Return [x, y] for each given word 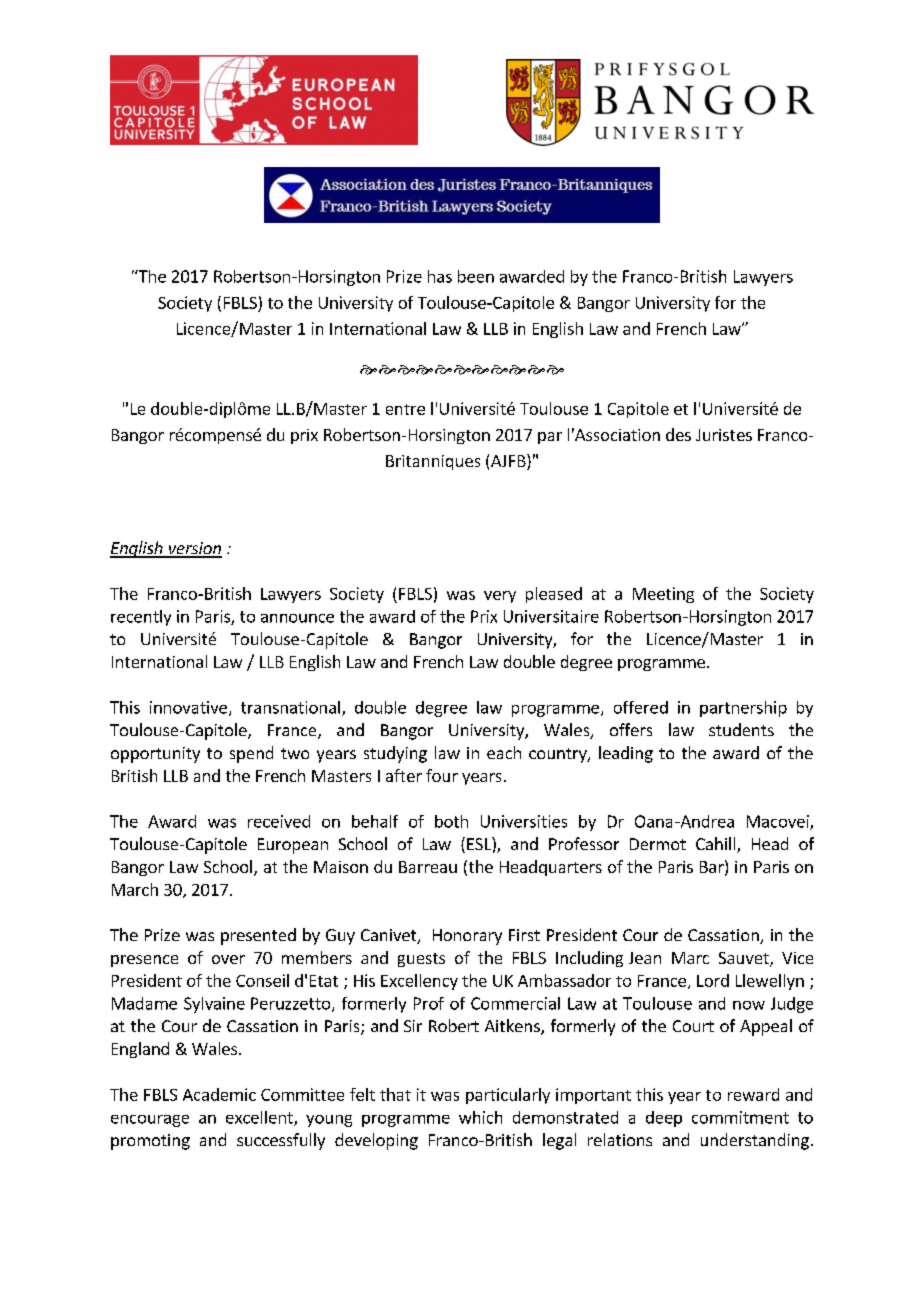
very [500, 597]
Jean [645, 958]
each [504, 752]
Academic [219, 1094]
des [678, 434]
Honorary [467, 937]
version [194, 549]
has [440, 276]
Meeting [663, 595]
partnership [743, 709]
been [476, 276]
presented [258, 936]
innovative [188, 707]
